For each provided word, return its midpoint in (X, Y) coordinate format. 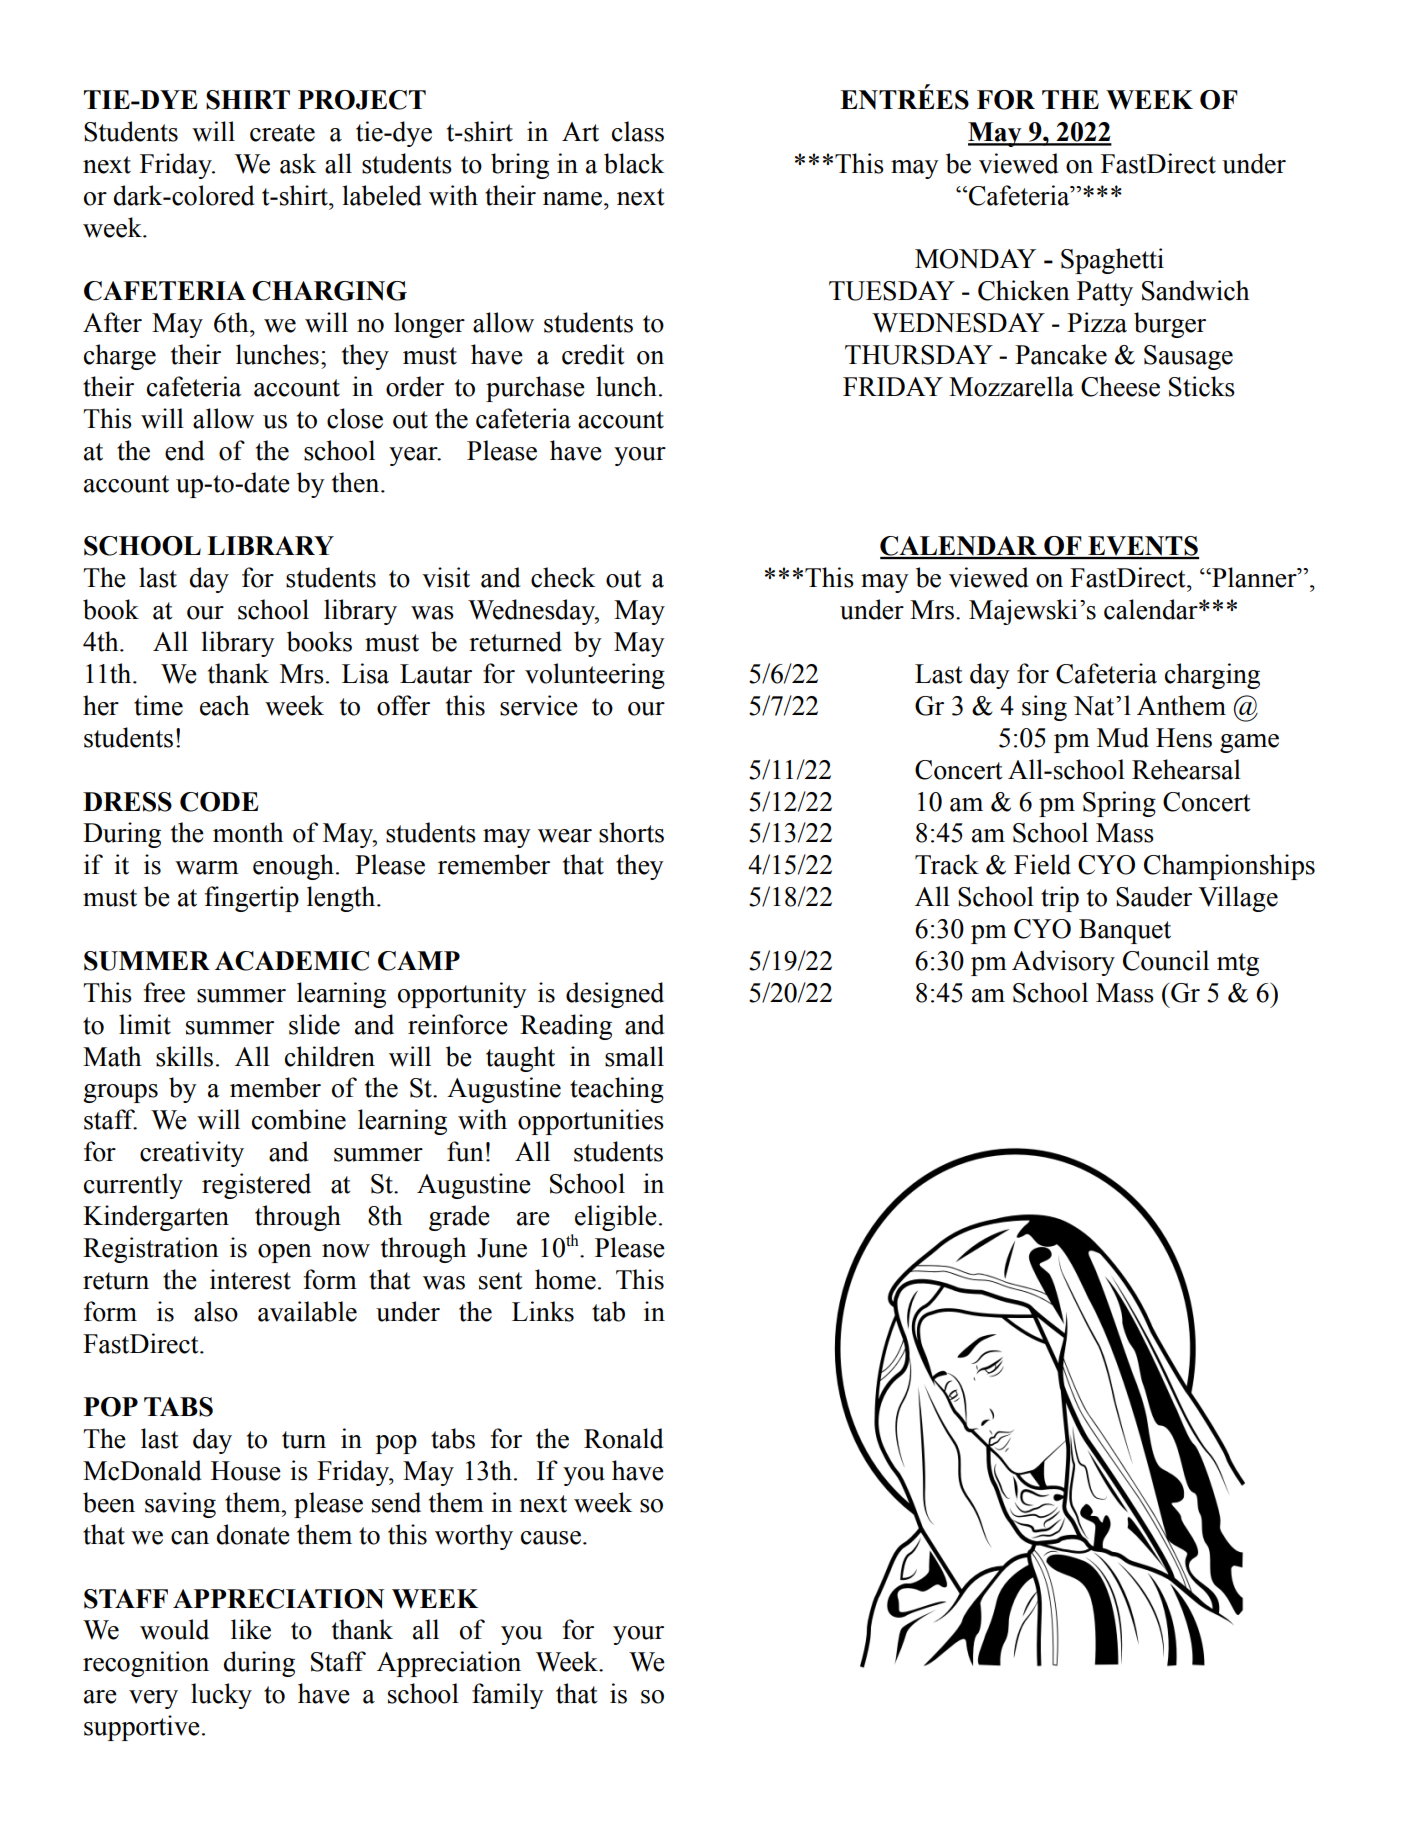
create (282, 133)
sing (1044, 708)
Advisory (1063, 963)
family (508, 1696)
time (158, 705)
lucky (221, 1696)
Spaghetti (1112, 261)
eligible (616, 1218)
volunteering (595, 676)
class (638, 131)
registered (256, 1186)
